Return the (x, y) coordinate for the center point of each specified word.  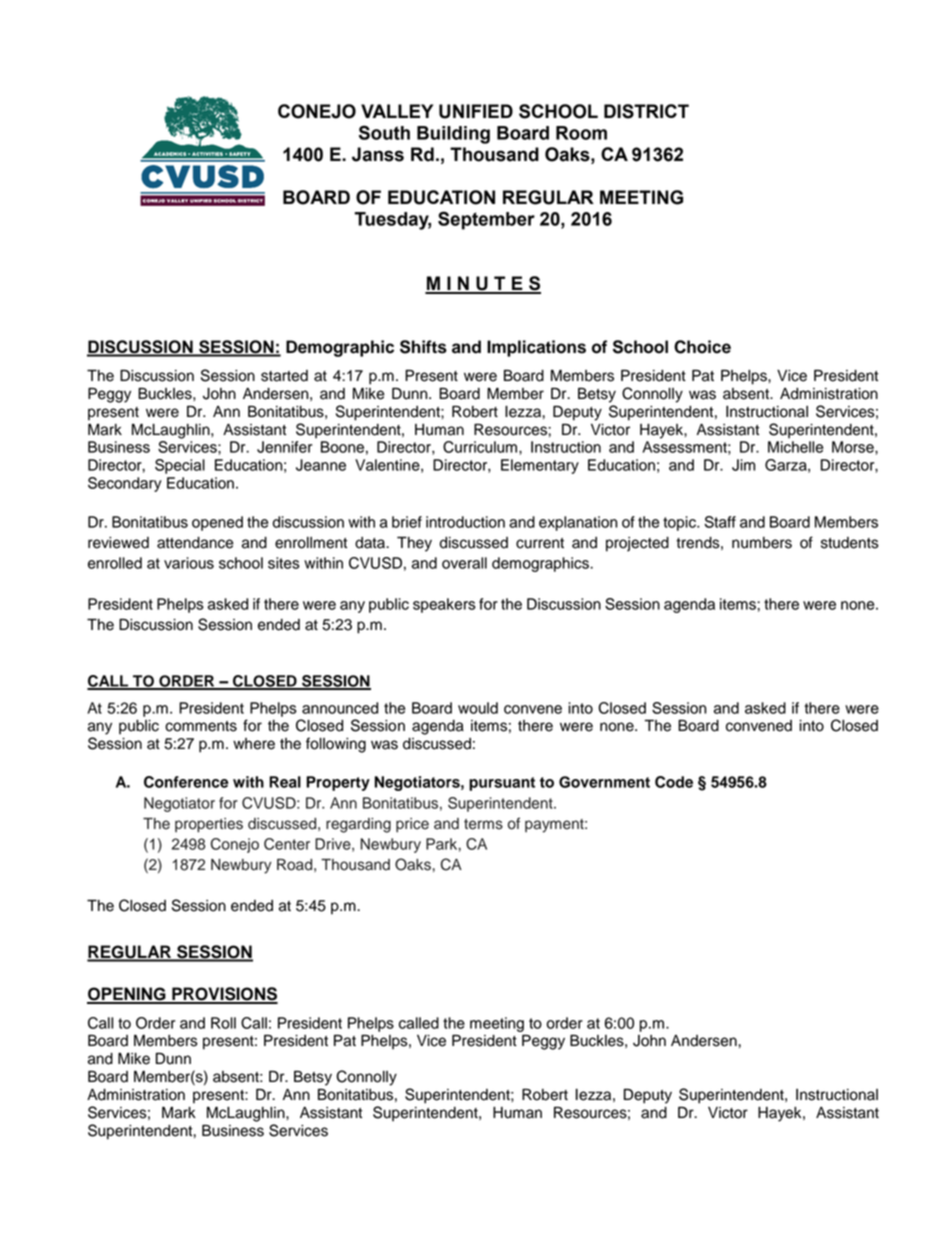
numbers (762, 543)
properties (209, 825)
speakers (444, 605)
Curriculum (481, 447)
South (384, 132)
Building (453, 135)
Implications (536, 348)
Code (674, 782)
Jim (743, 465)
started (284, 376)
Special (180, 466)
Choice (702, 347)
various (189, 563)
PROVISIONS (224, 995)
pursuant (502, 784)
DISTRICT (646, 111)
